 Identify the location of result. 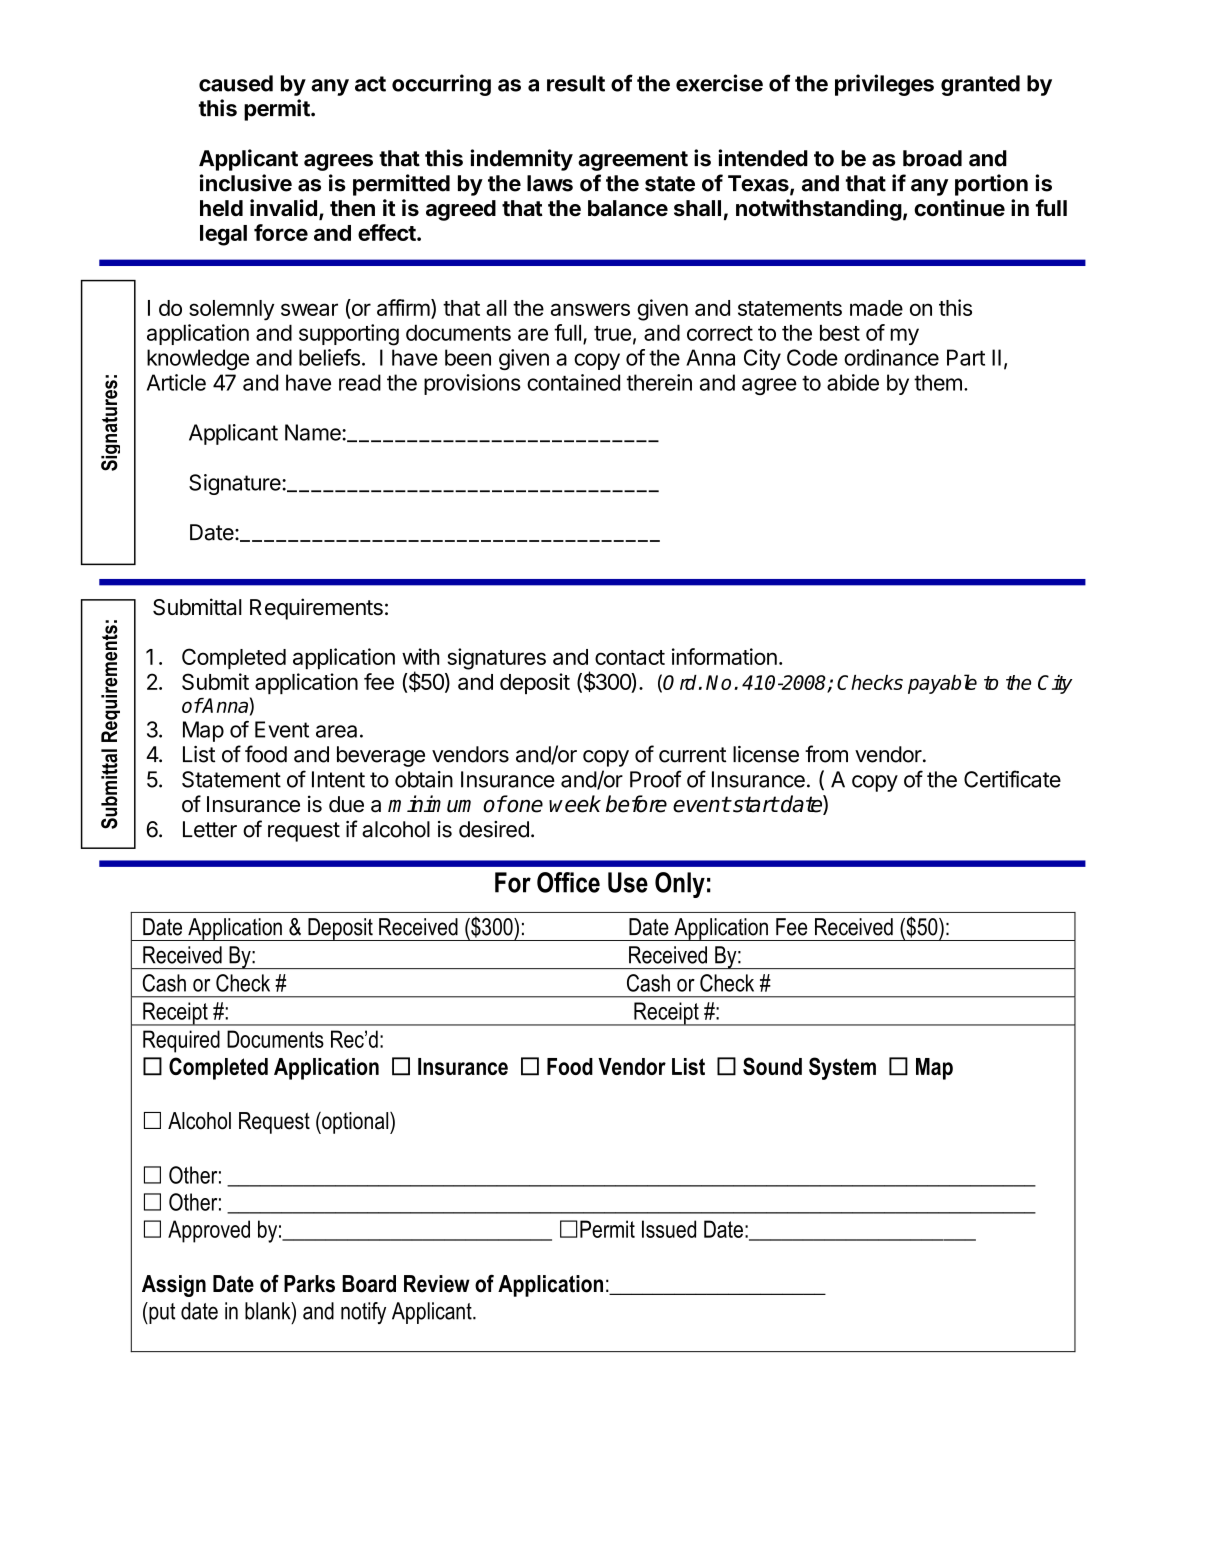
(576, 83).
